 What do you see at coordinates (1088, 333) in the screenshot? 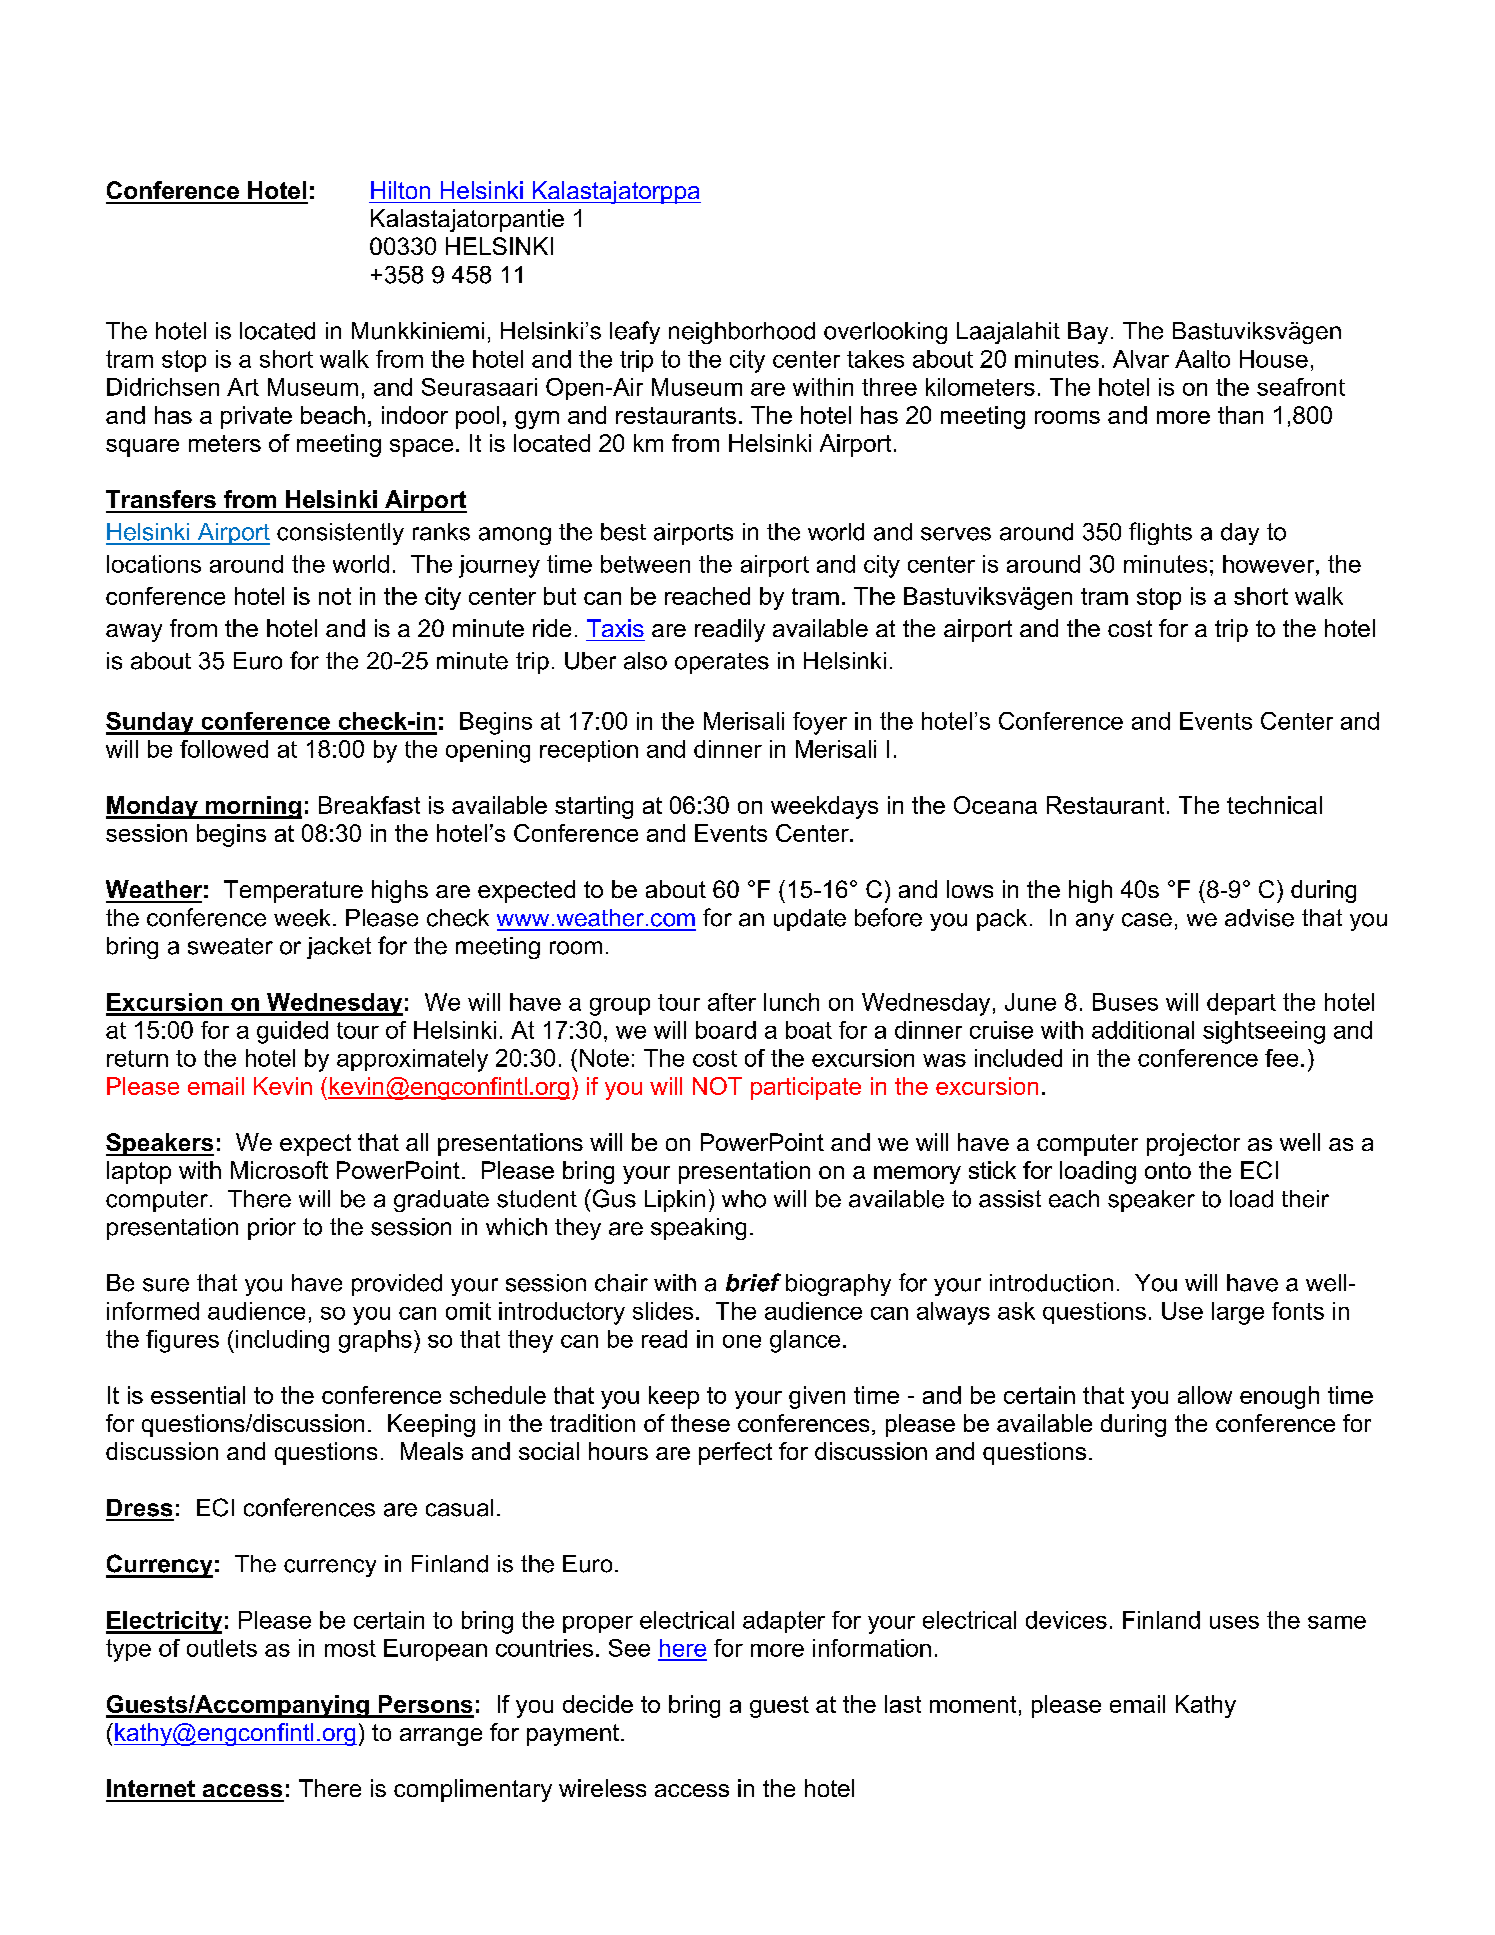
I see `Bay` at bounding box center [1088, 333].
